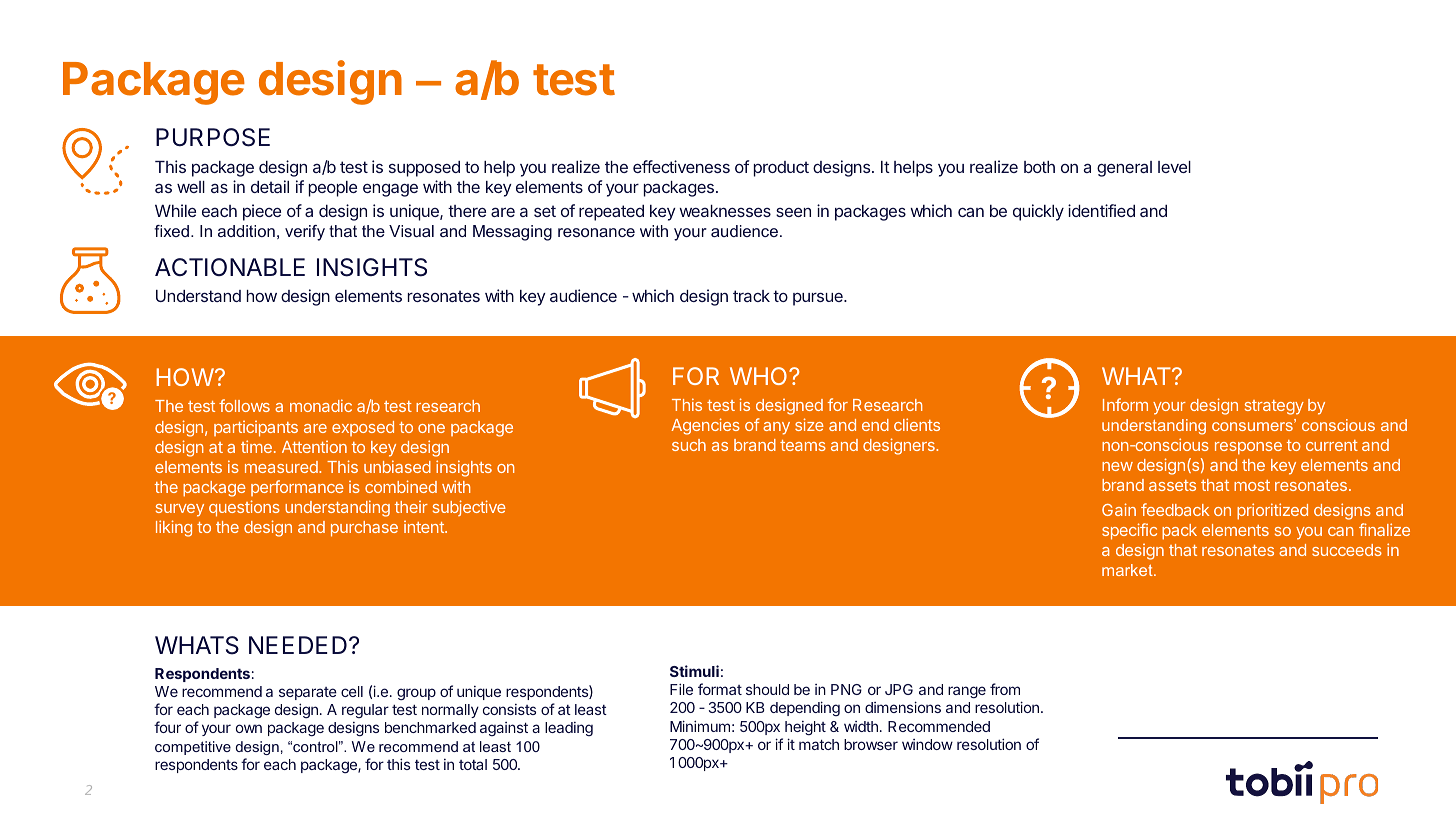 This image has height=819, width=1456. Describe the element at coordinates (249, 728) in the image. I see `own` at that location.
